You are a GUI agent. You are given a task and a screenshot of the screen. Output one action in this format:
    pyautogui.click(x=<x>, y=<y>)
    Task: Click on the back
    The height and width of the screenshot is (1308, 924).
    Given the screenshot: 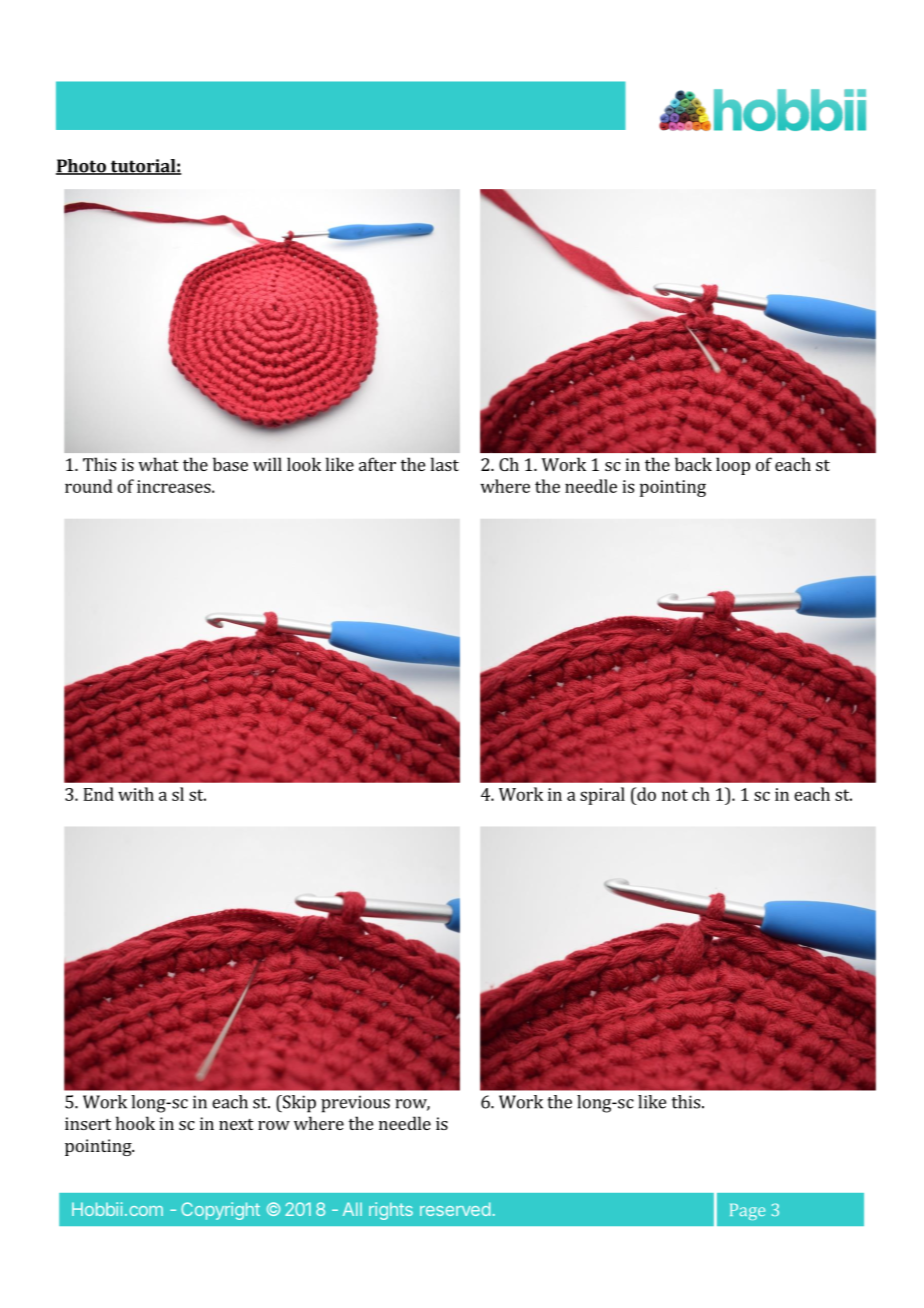 What is the action you would take?
    pyautogui.click(x=693, y=464)
